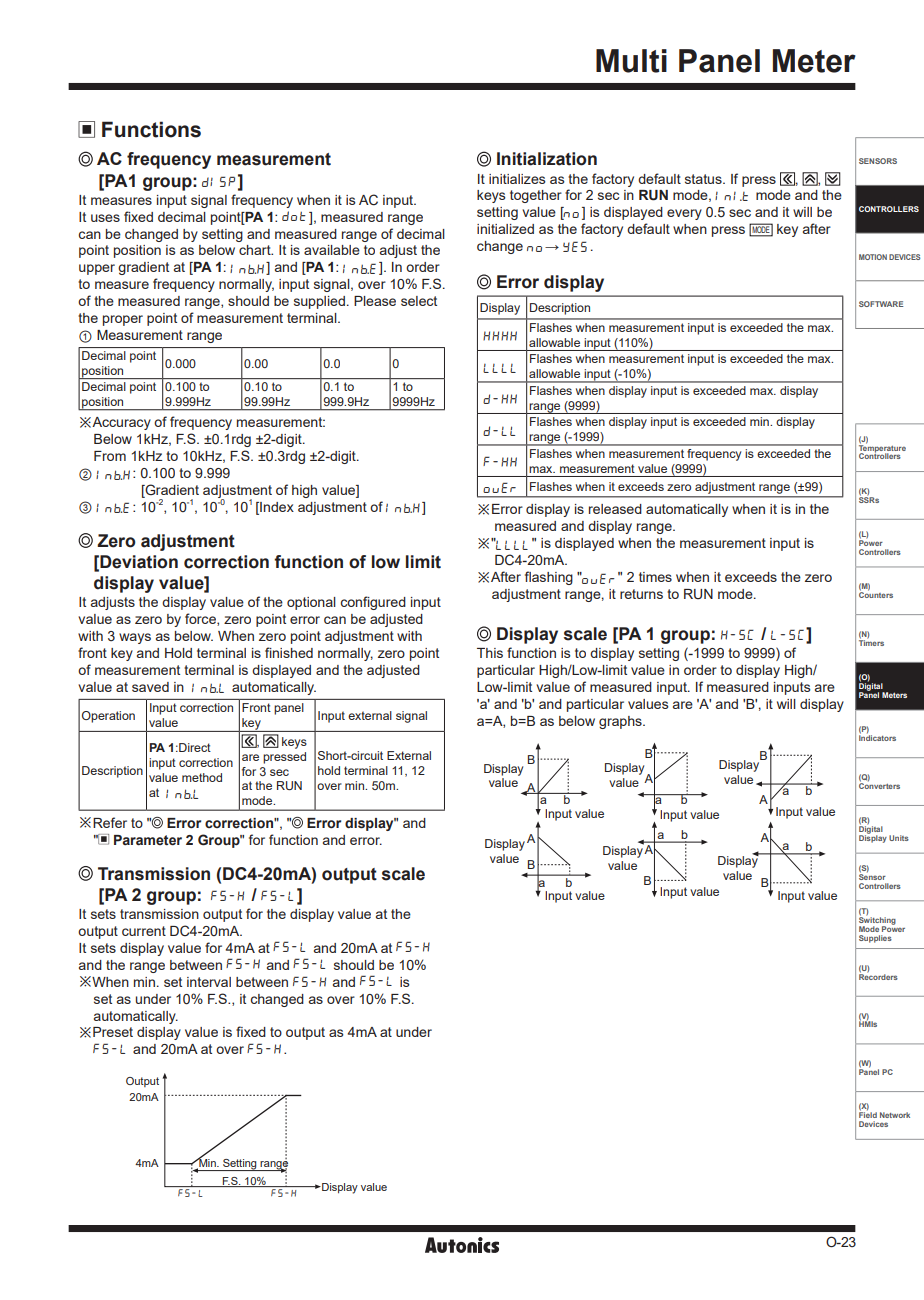 The width and height of the screenshot is (924, 1300). I want to click on graphs, so click(621, 722).
